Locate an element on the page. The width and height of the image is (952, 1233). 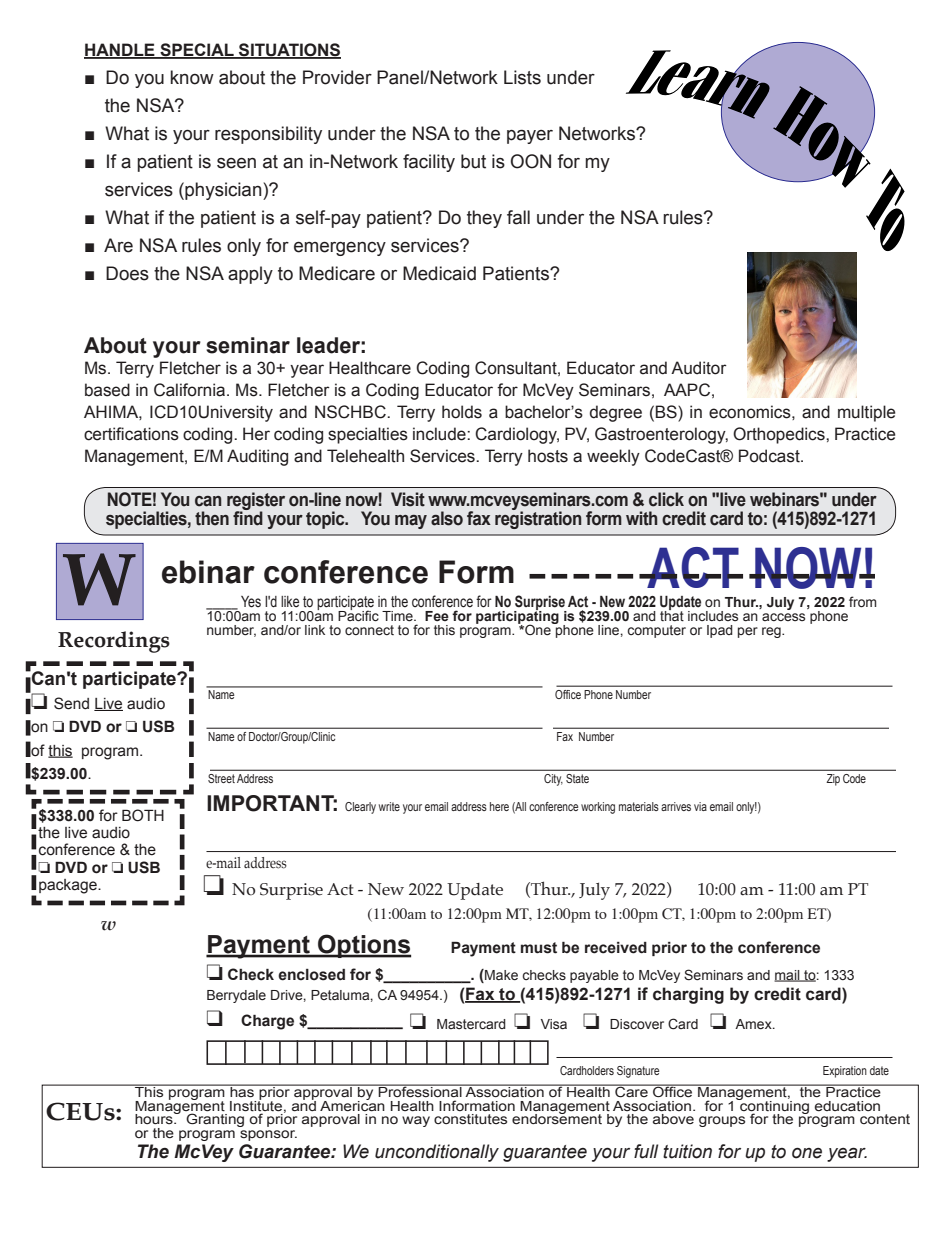
know is located at coordinates (192, 77).
